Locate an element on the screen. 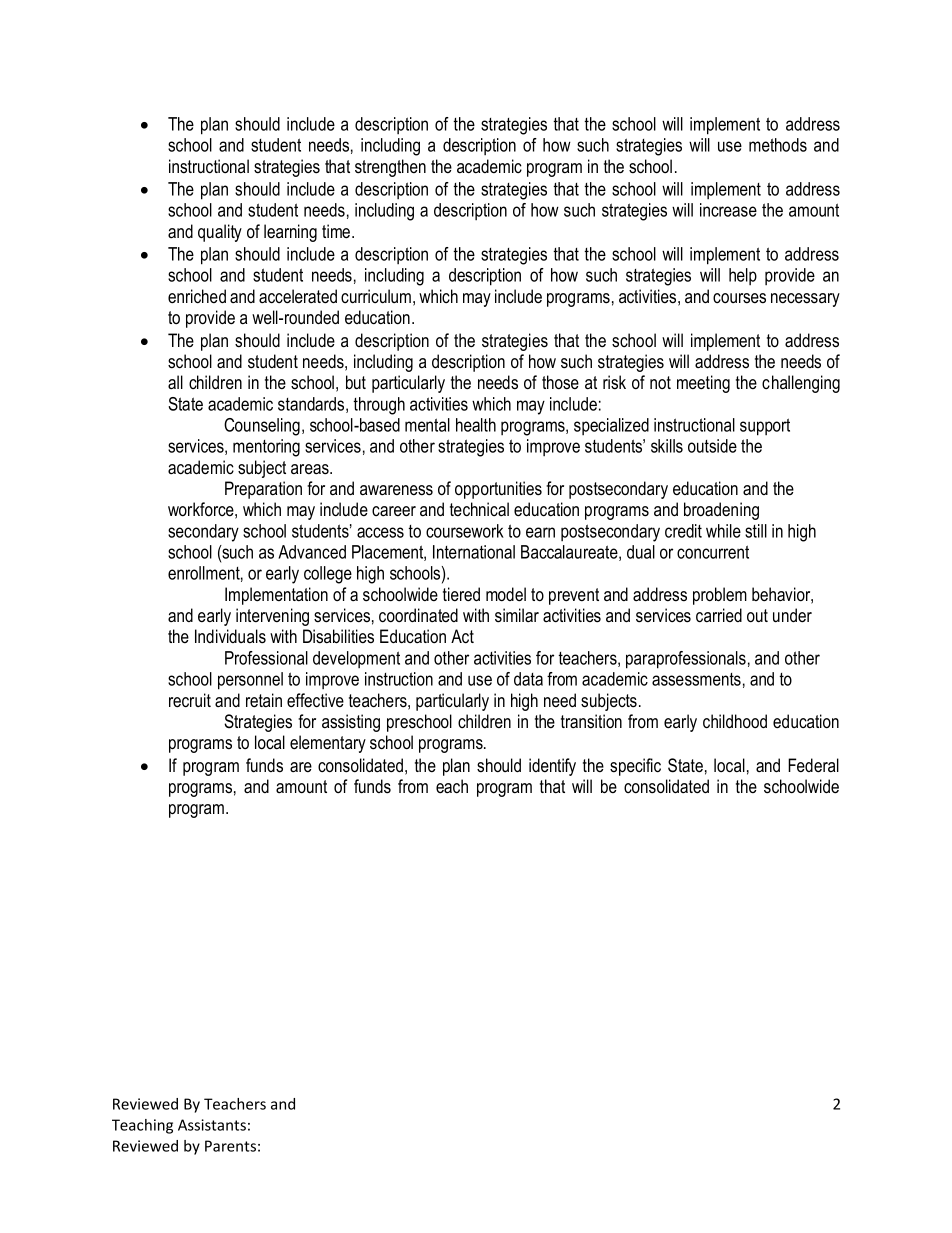 This screenshot has width=952, height=1233. elementary is located at coordinates (328, 744).
